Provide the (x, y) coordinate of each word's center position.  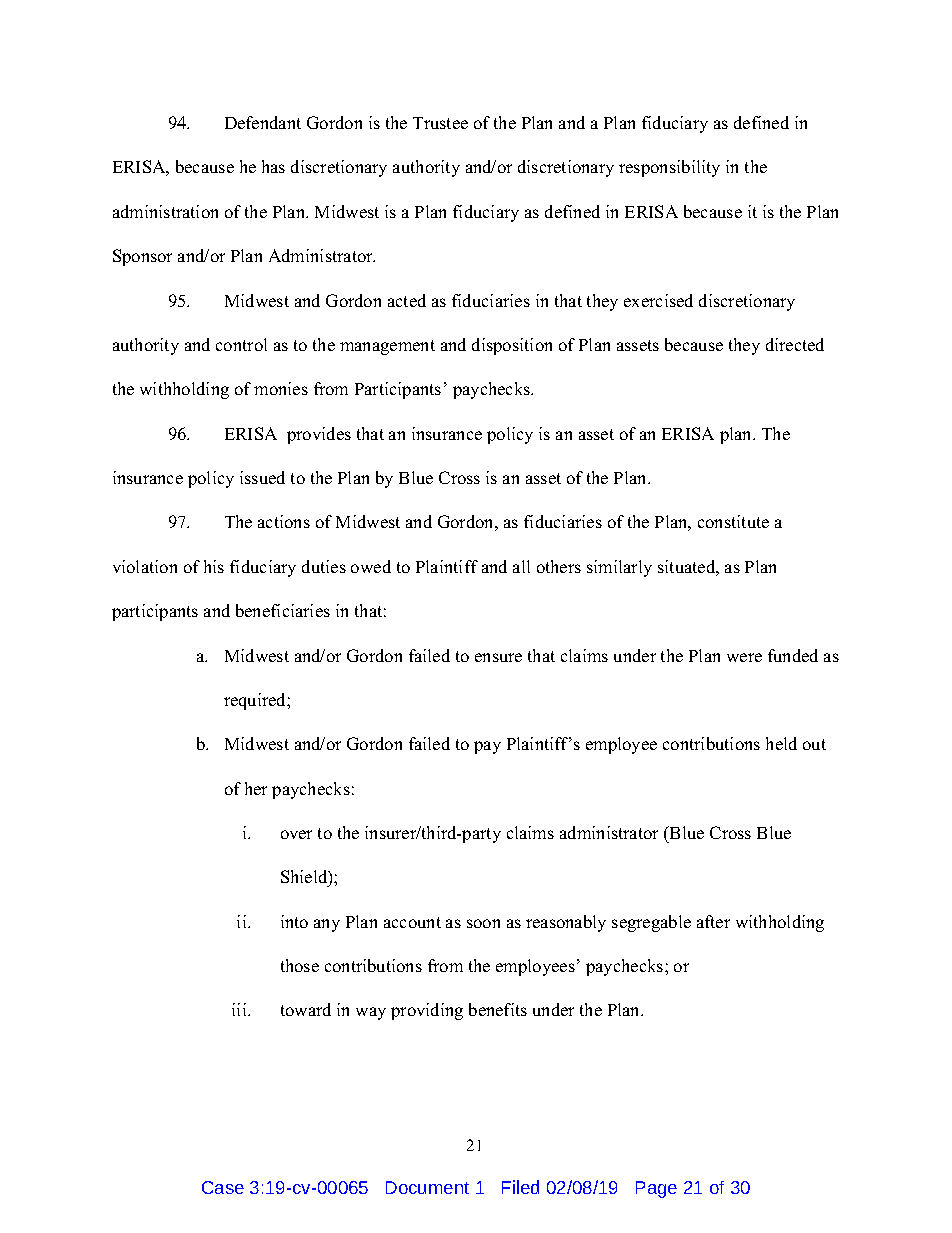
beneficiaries (283, 610)
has (273, 166)
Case (223, 1187)
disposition (512, 346)
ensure (498, 657)
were (744, 657)
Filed (520, 1187)
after (713, 921)
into (294, 921)
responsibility (669, 168)
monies (281, 388)
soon (483, 923)
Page (656, 1189)
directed (795, 344)
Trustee (440, 123)
